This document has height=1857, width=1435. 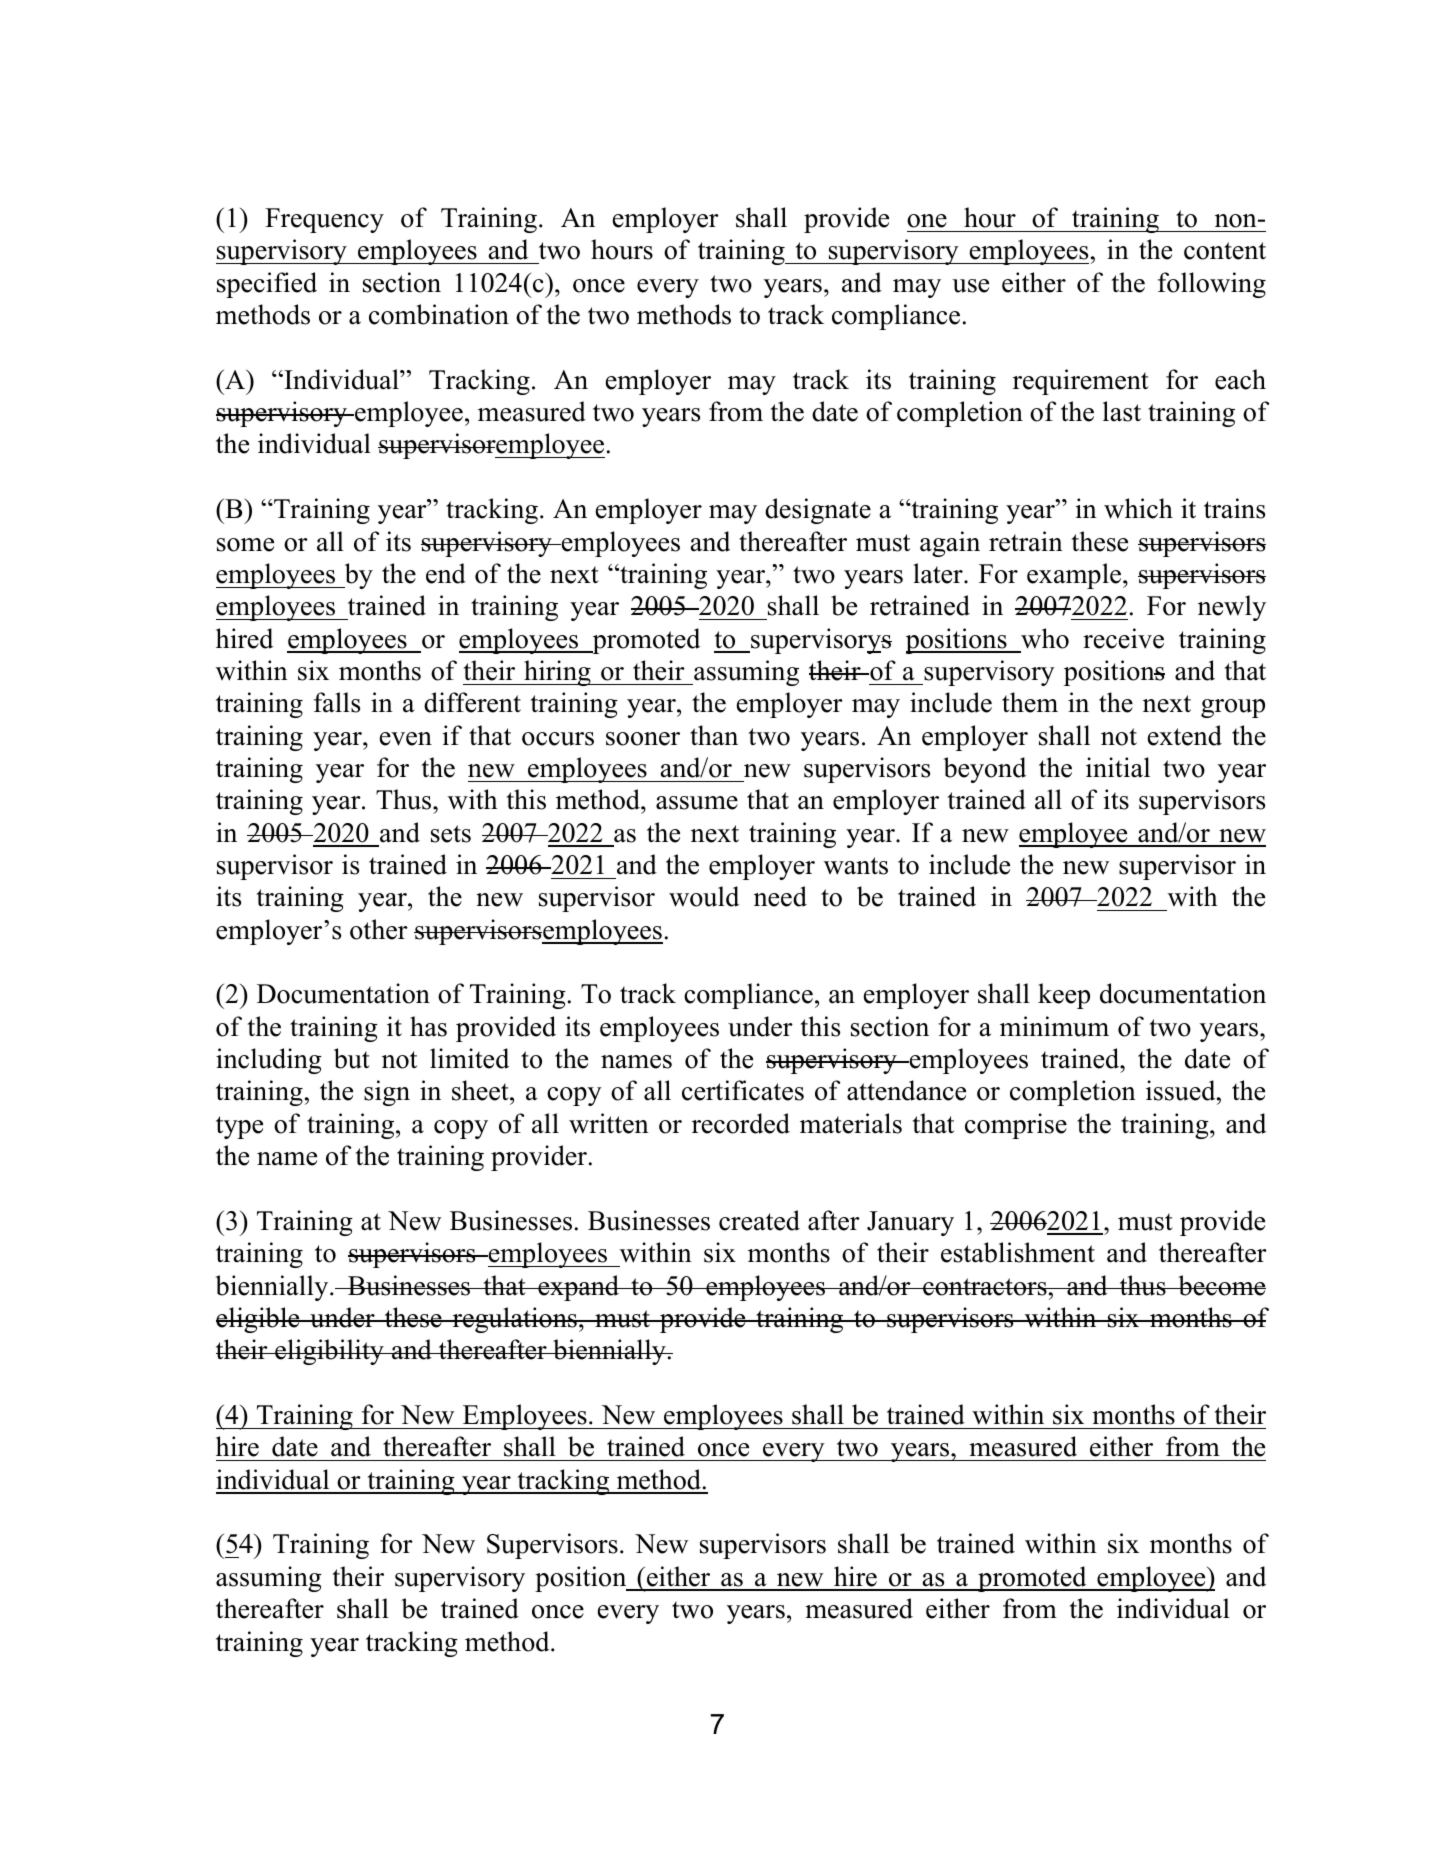 What do you see at coordinates (970, 286) in the document?
I see `use` at bounding box center [970, 286].
